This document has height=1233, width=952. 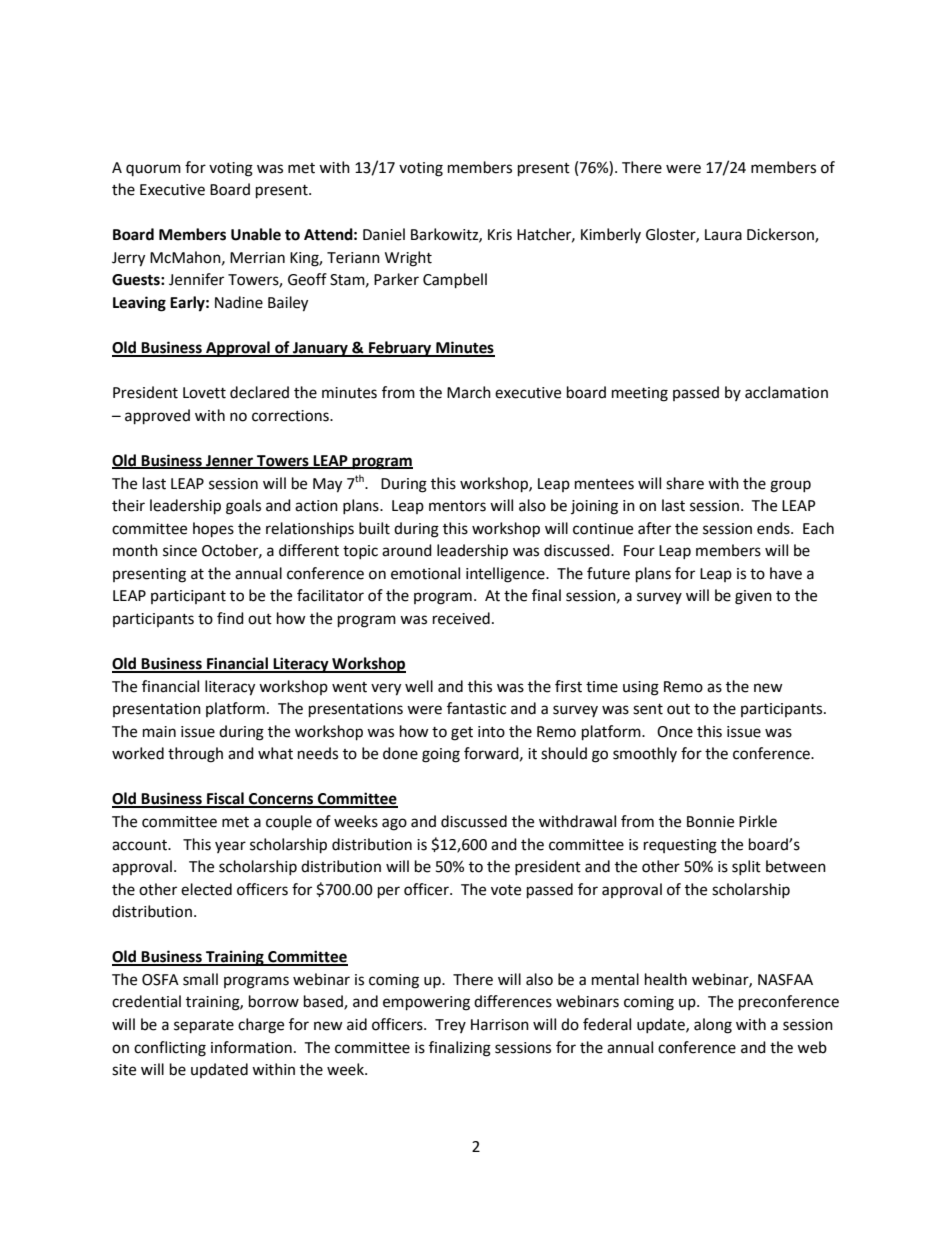 What do you see at coordinates (476, 708) in the document?
I see `fantastic` at bounding box center [476, 708].
